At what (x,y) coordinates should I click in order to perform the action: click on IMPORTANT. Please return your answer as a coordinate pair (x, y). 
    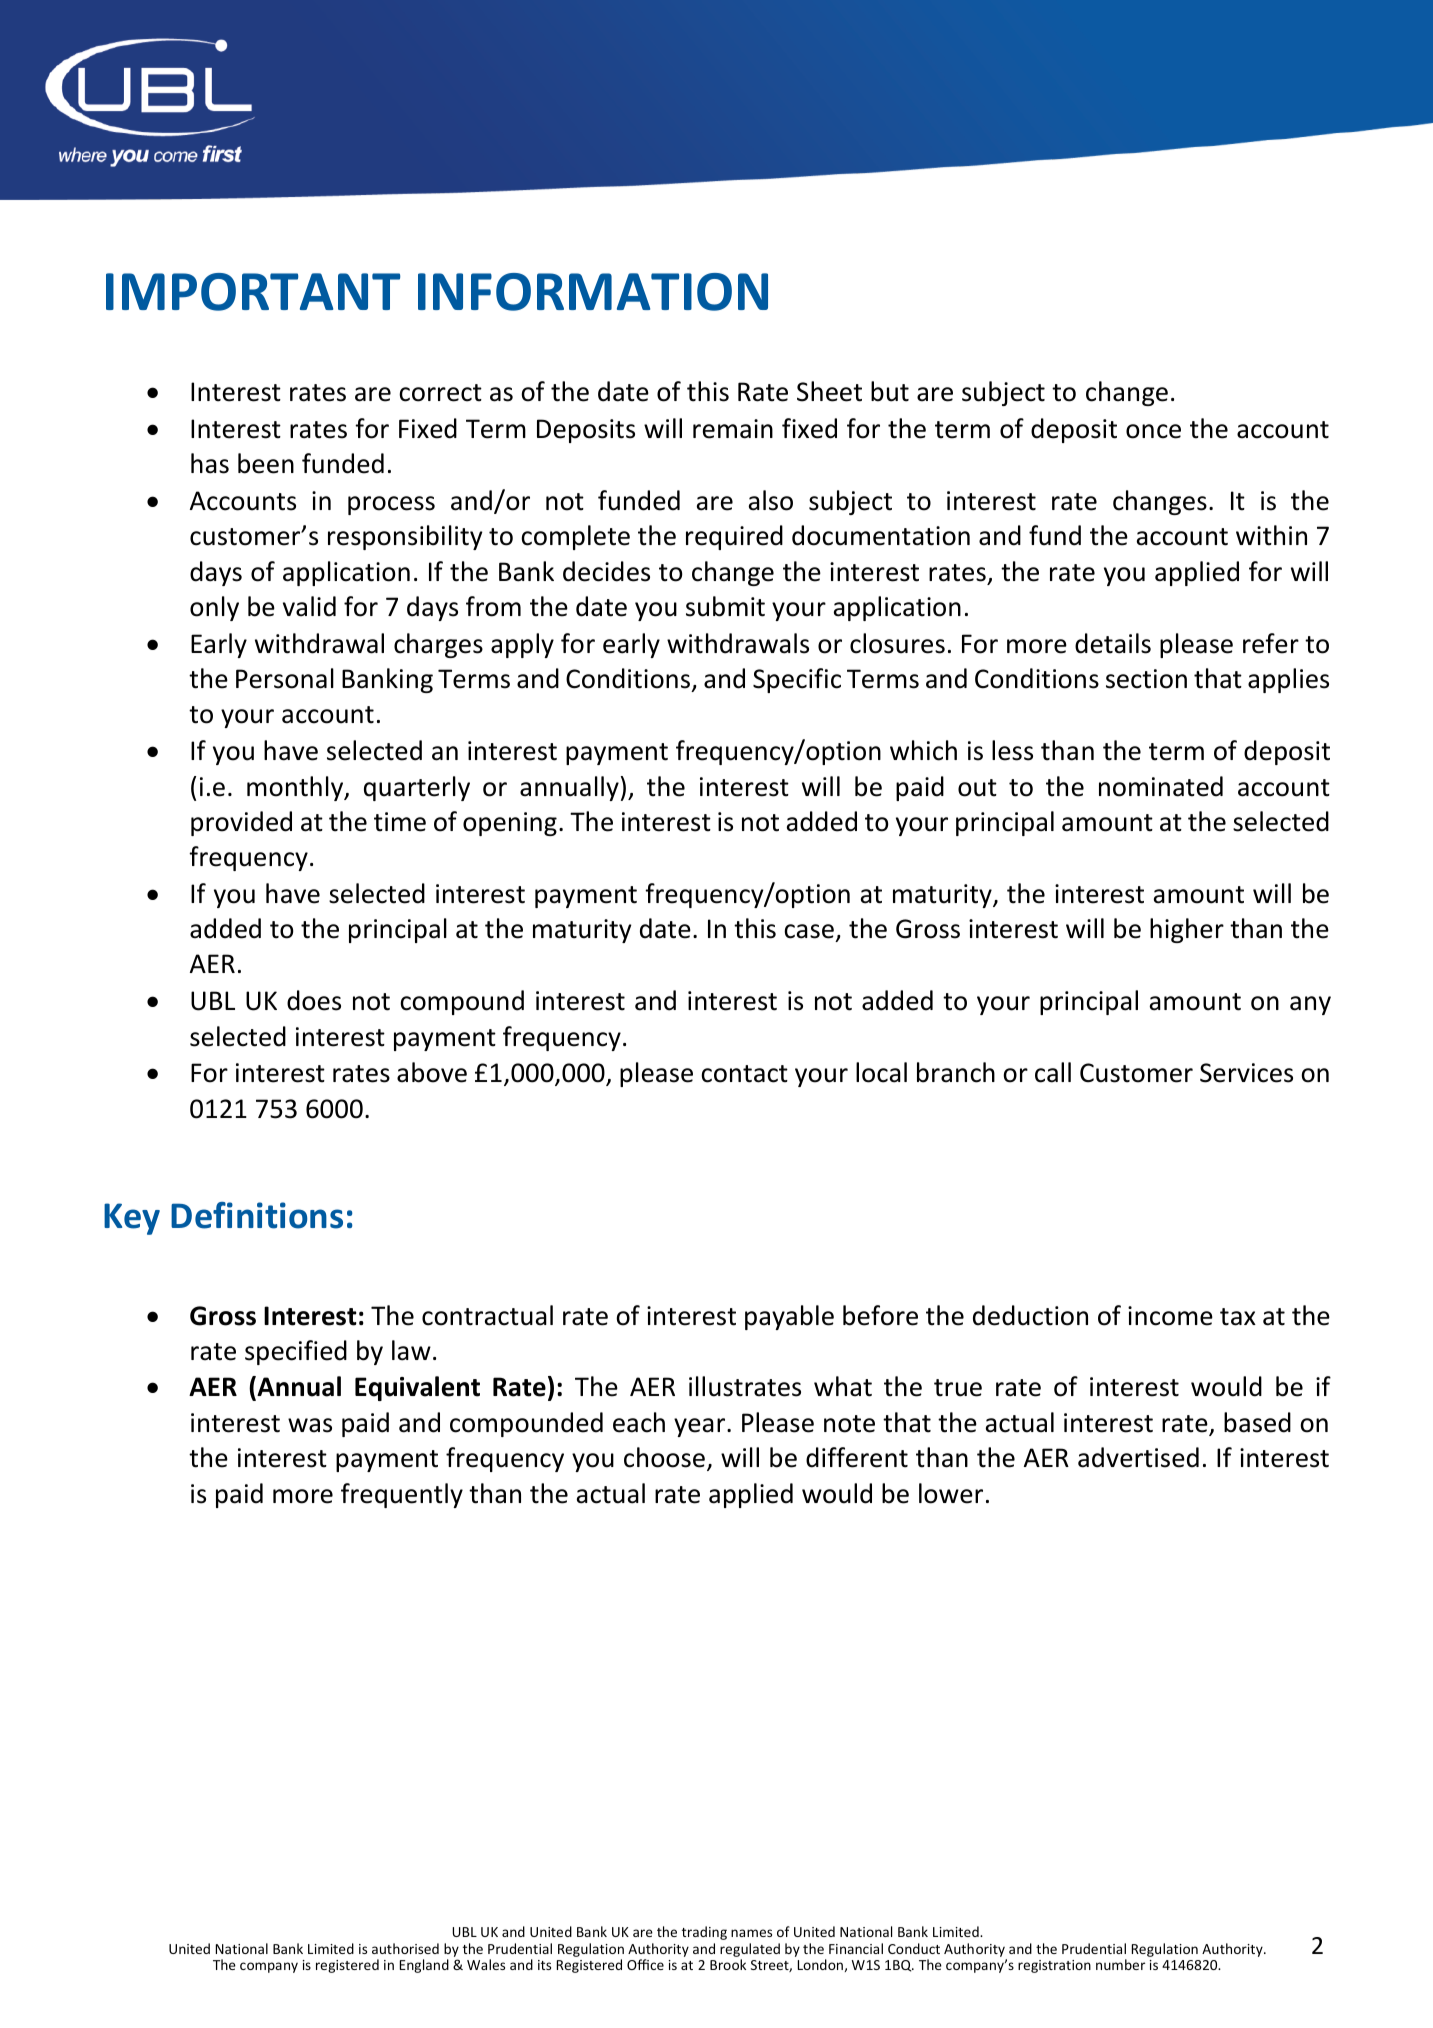
    Looking at the image, I should click on (253, 292).
